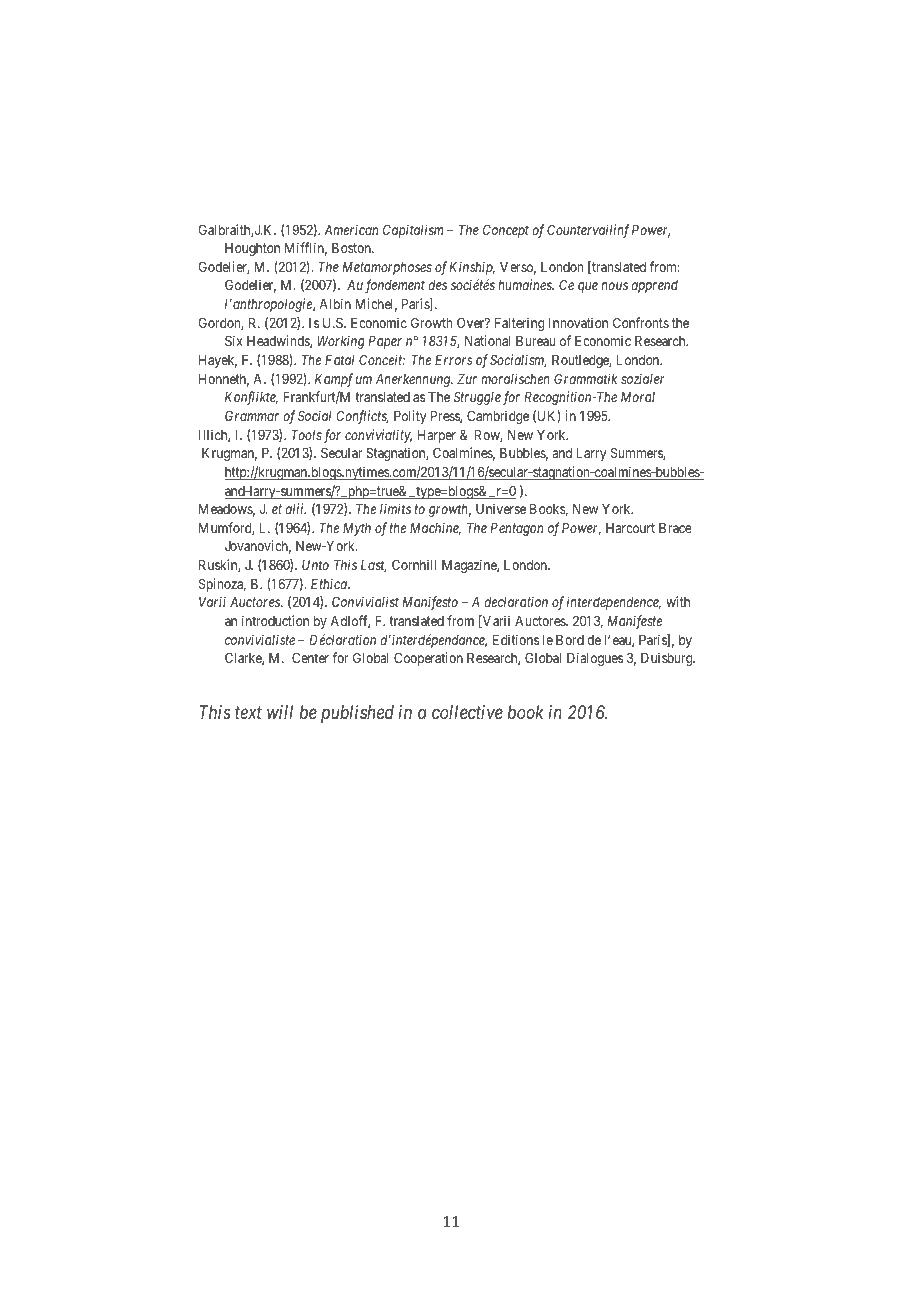 The width and height of the page is (924, 1308). Describe the element at coordinates (413, 231) in the page. I see `Capitalism` at that location.
